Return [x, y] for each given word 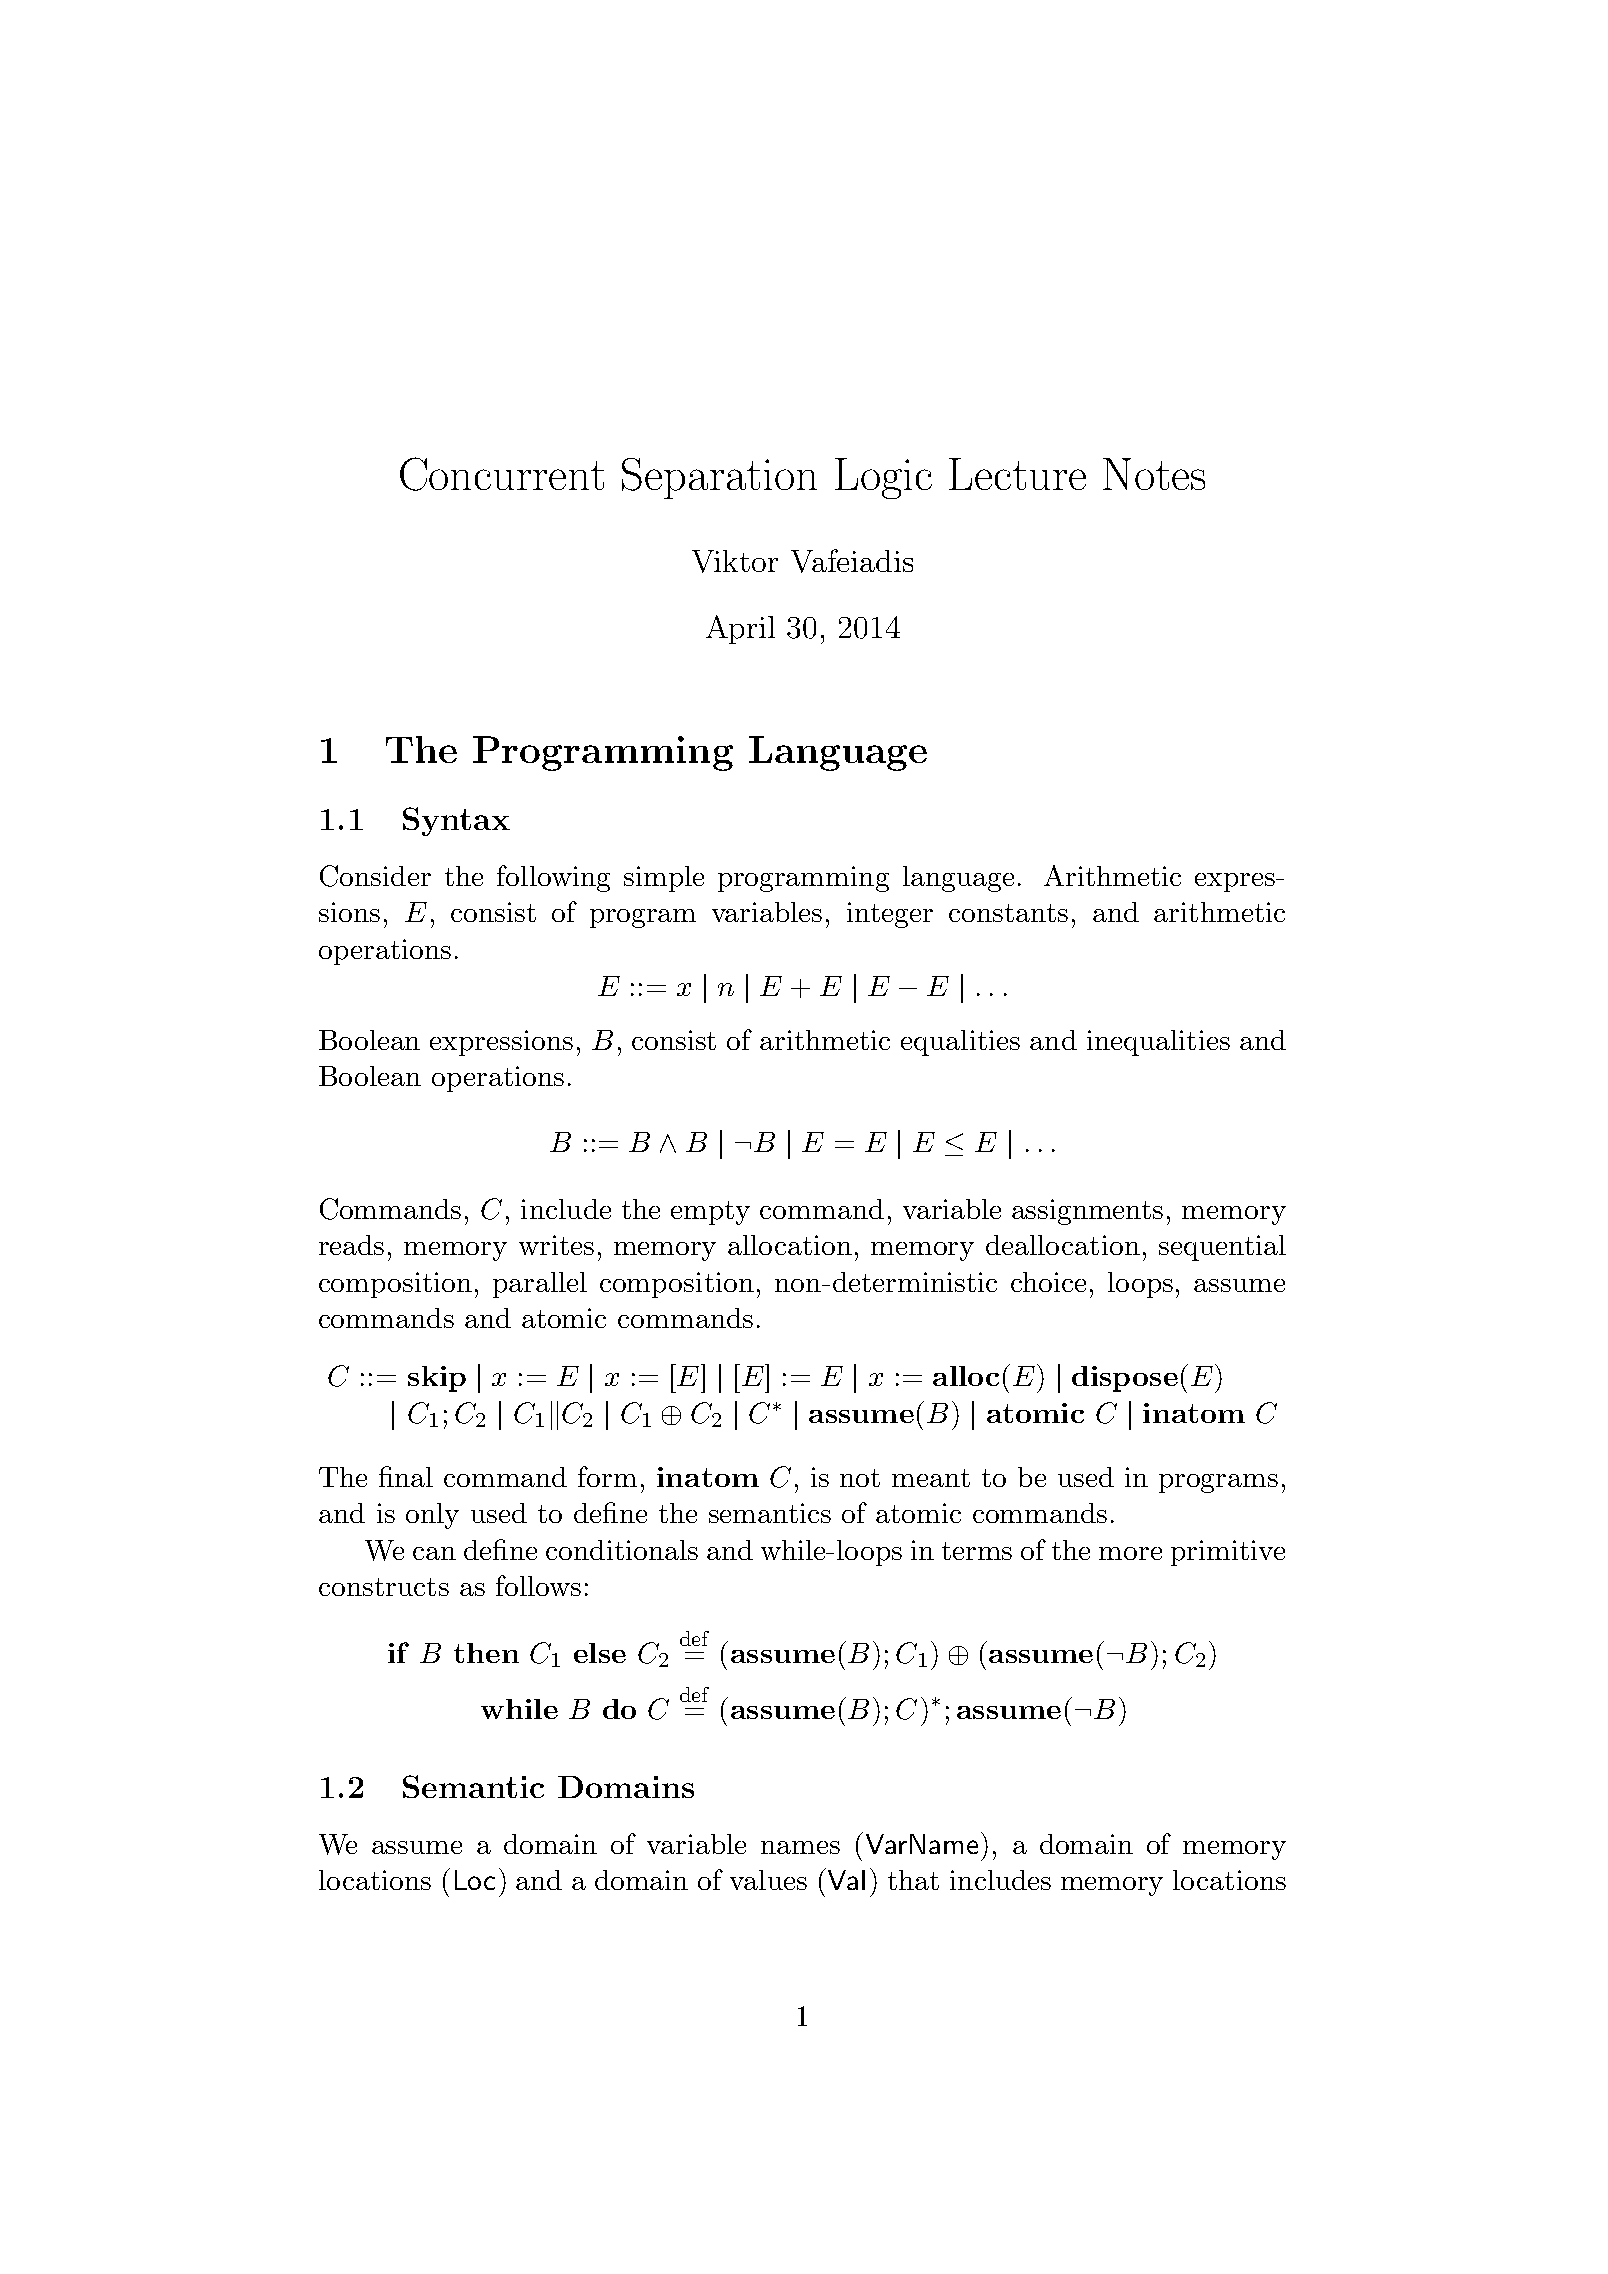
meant [931, 1478]
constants [1008, 913]
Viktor [735, 561]
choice [1048, 1282]
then [486, 1653]
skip [437, 1379]
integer [890, 915]
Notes [1154, 474]
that [913, 1880]
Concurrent [502, 474]
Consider [375, 876]
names [800, 1847]
